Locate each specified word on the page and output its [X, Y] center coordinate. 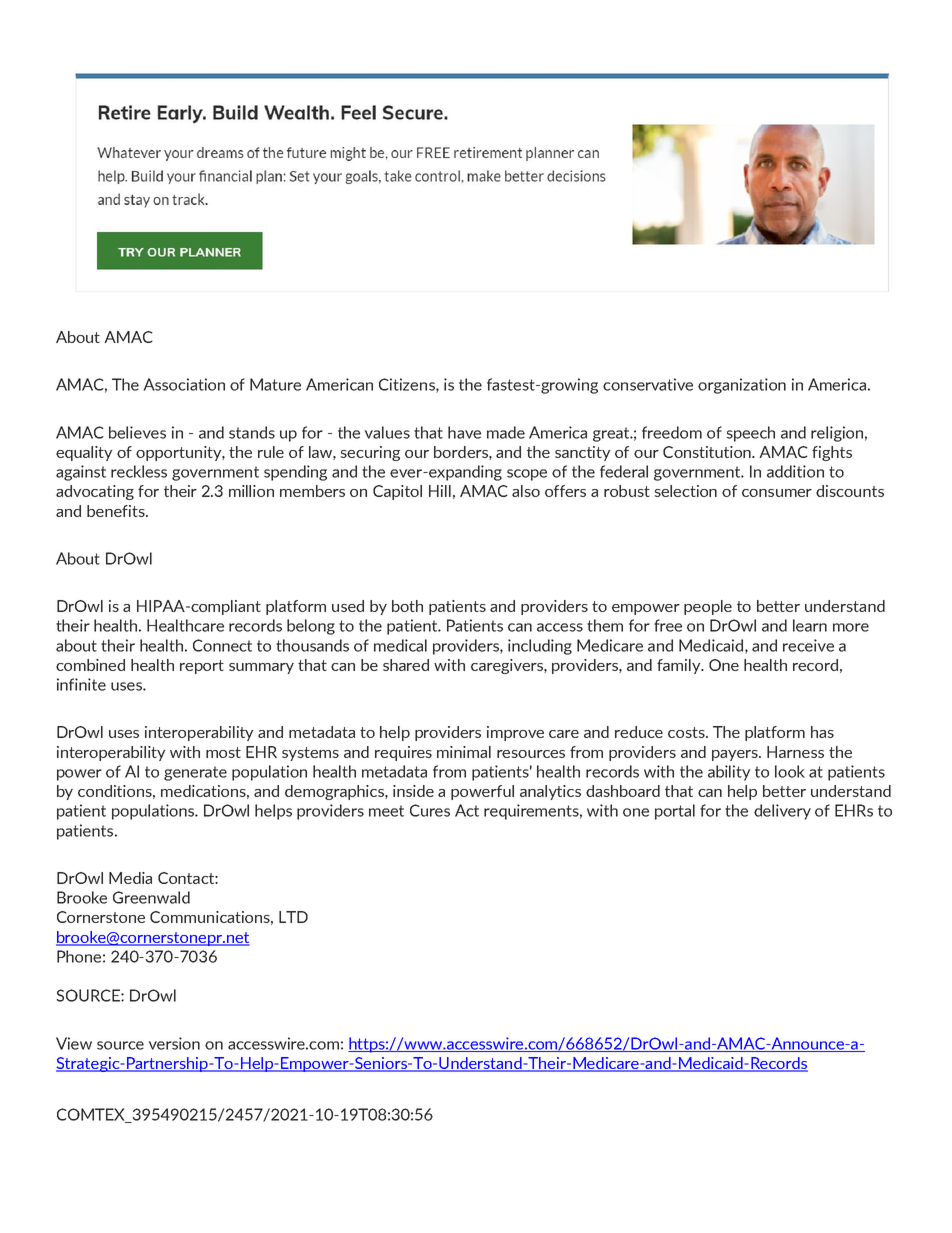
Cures [430, 810]
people [708, 607]
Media [130, 878]
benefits [117, 511]
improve [515, 733]
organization [742, 386]
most [223, 752]
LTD [293, 917]
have [464, 432]
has [822, 732]
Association [184, 384]
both [407, 606]
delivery [782, 812]
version [174, 1043]
